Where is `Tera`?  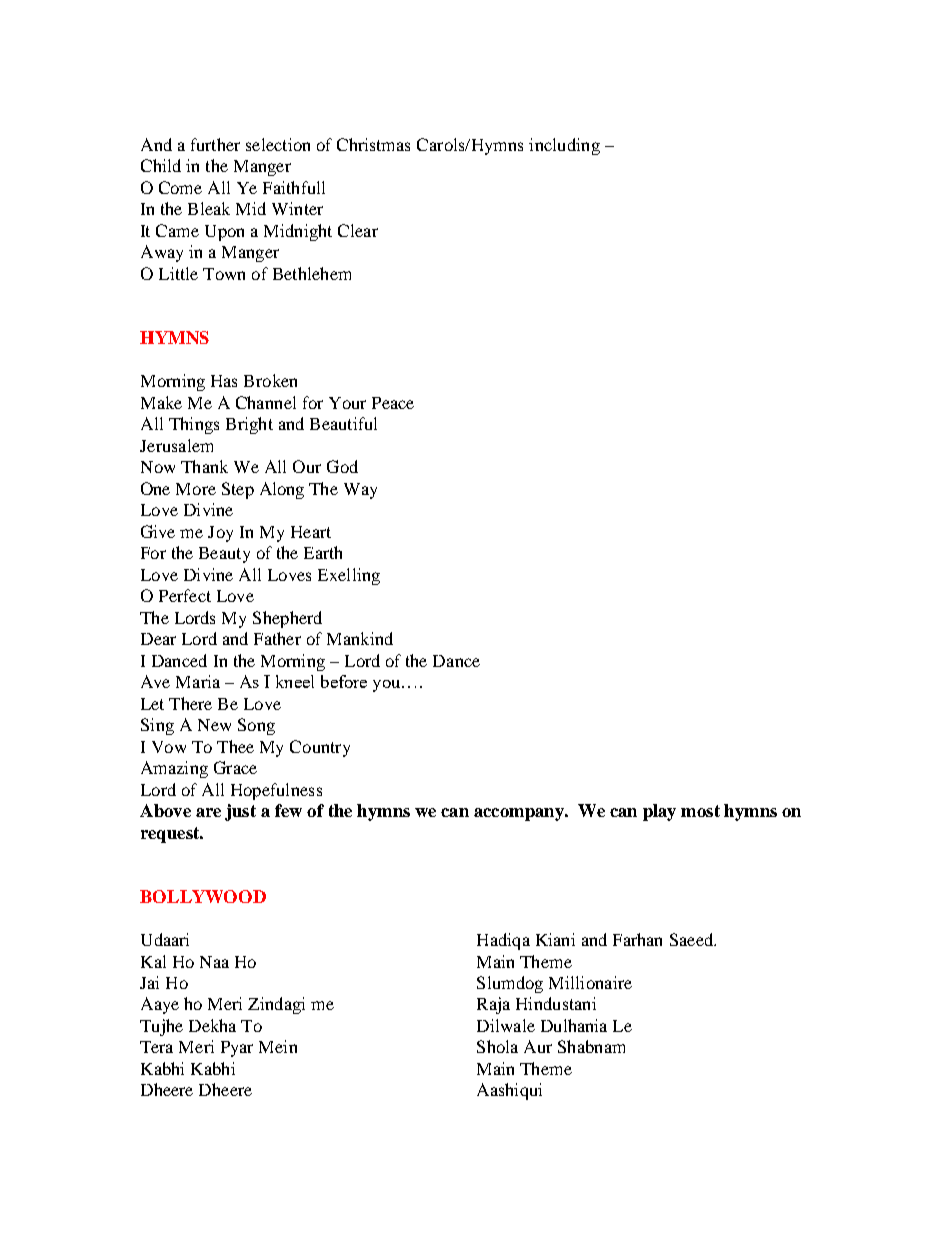 Tera is located at coordinates (156, 1047).
